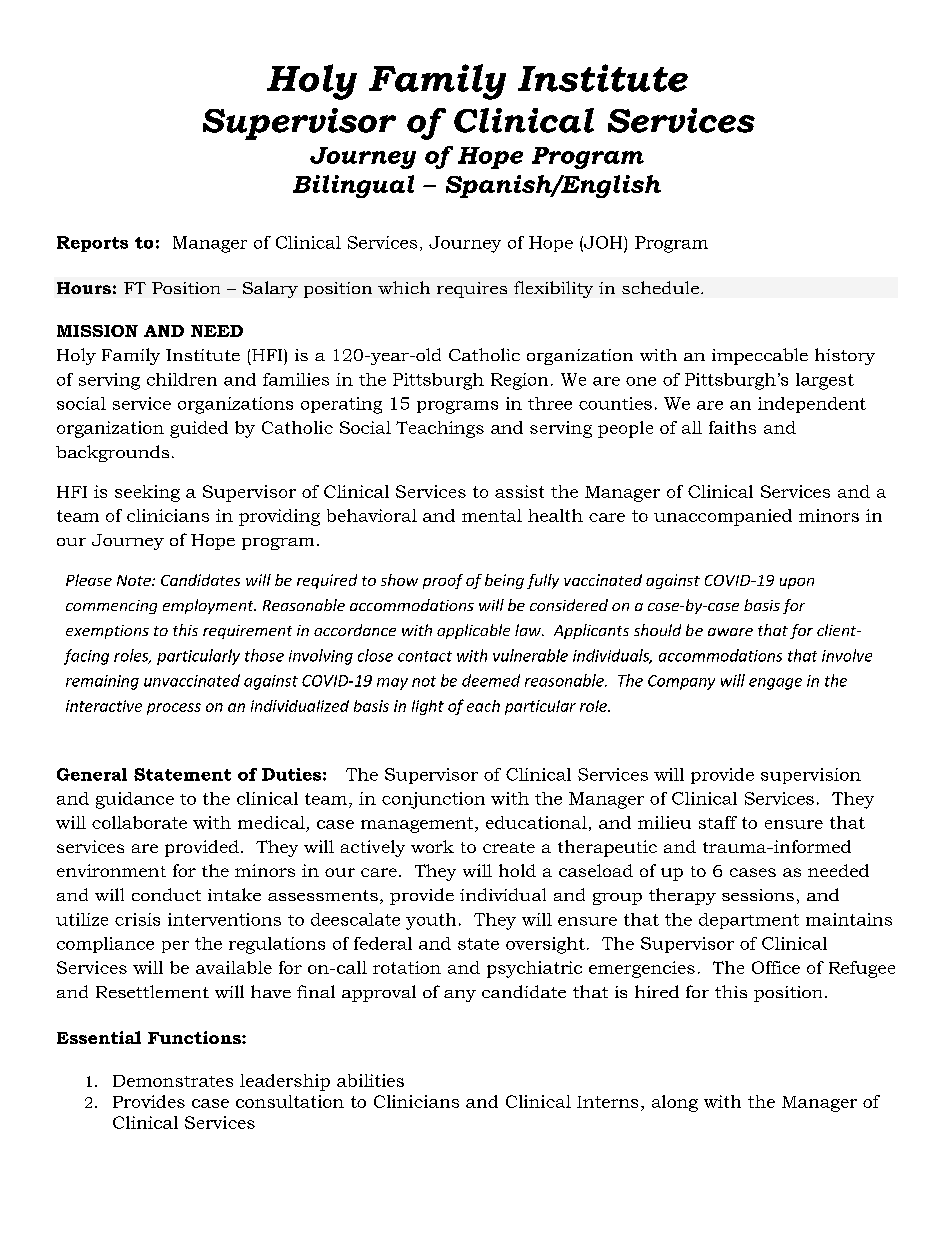 The height and width of the screenshot is (1233, 952). I want to click on Demonstrates, so click(173, 1081).
